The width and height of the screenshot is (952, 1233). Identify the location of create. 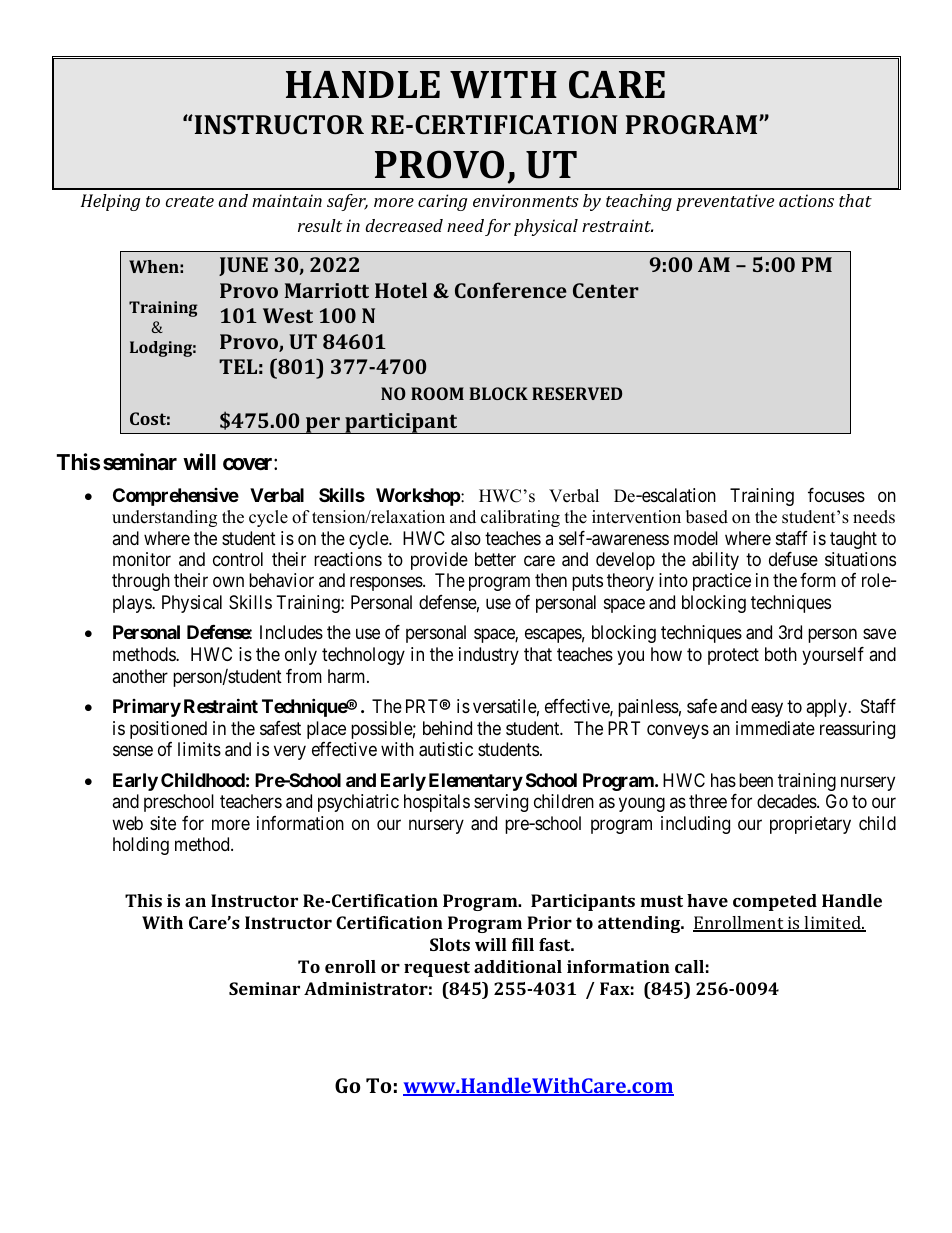
(190, 201).
